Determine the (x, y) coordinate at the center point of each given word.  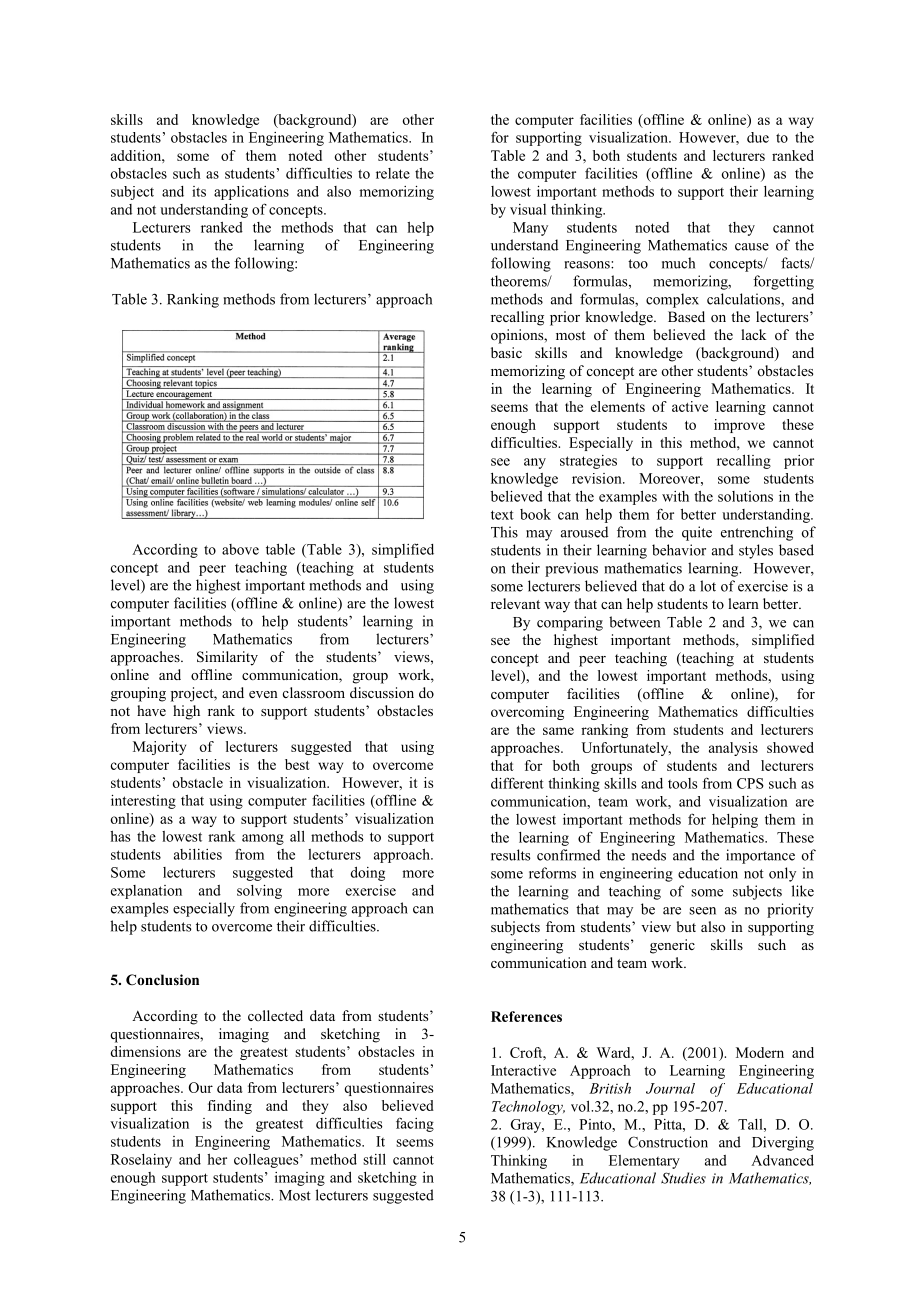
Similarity (227, 658)
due (758, 137)
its (199, 191)
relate (393, 173)
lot (708, 586)
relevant (515, 603)
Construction (668, 1142)
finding (230, 1107)
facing (415, 1124)
